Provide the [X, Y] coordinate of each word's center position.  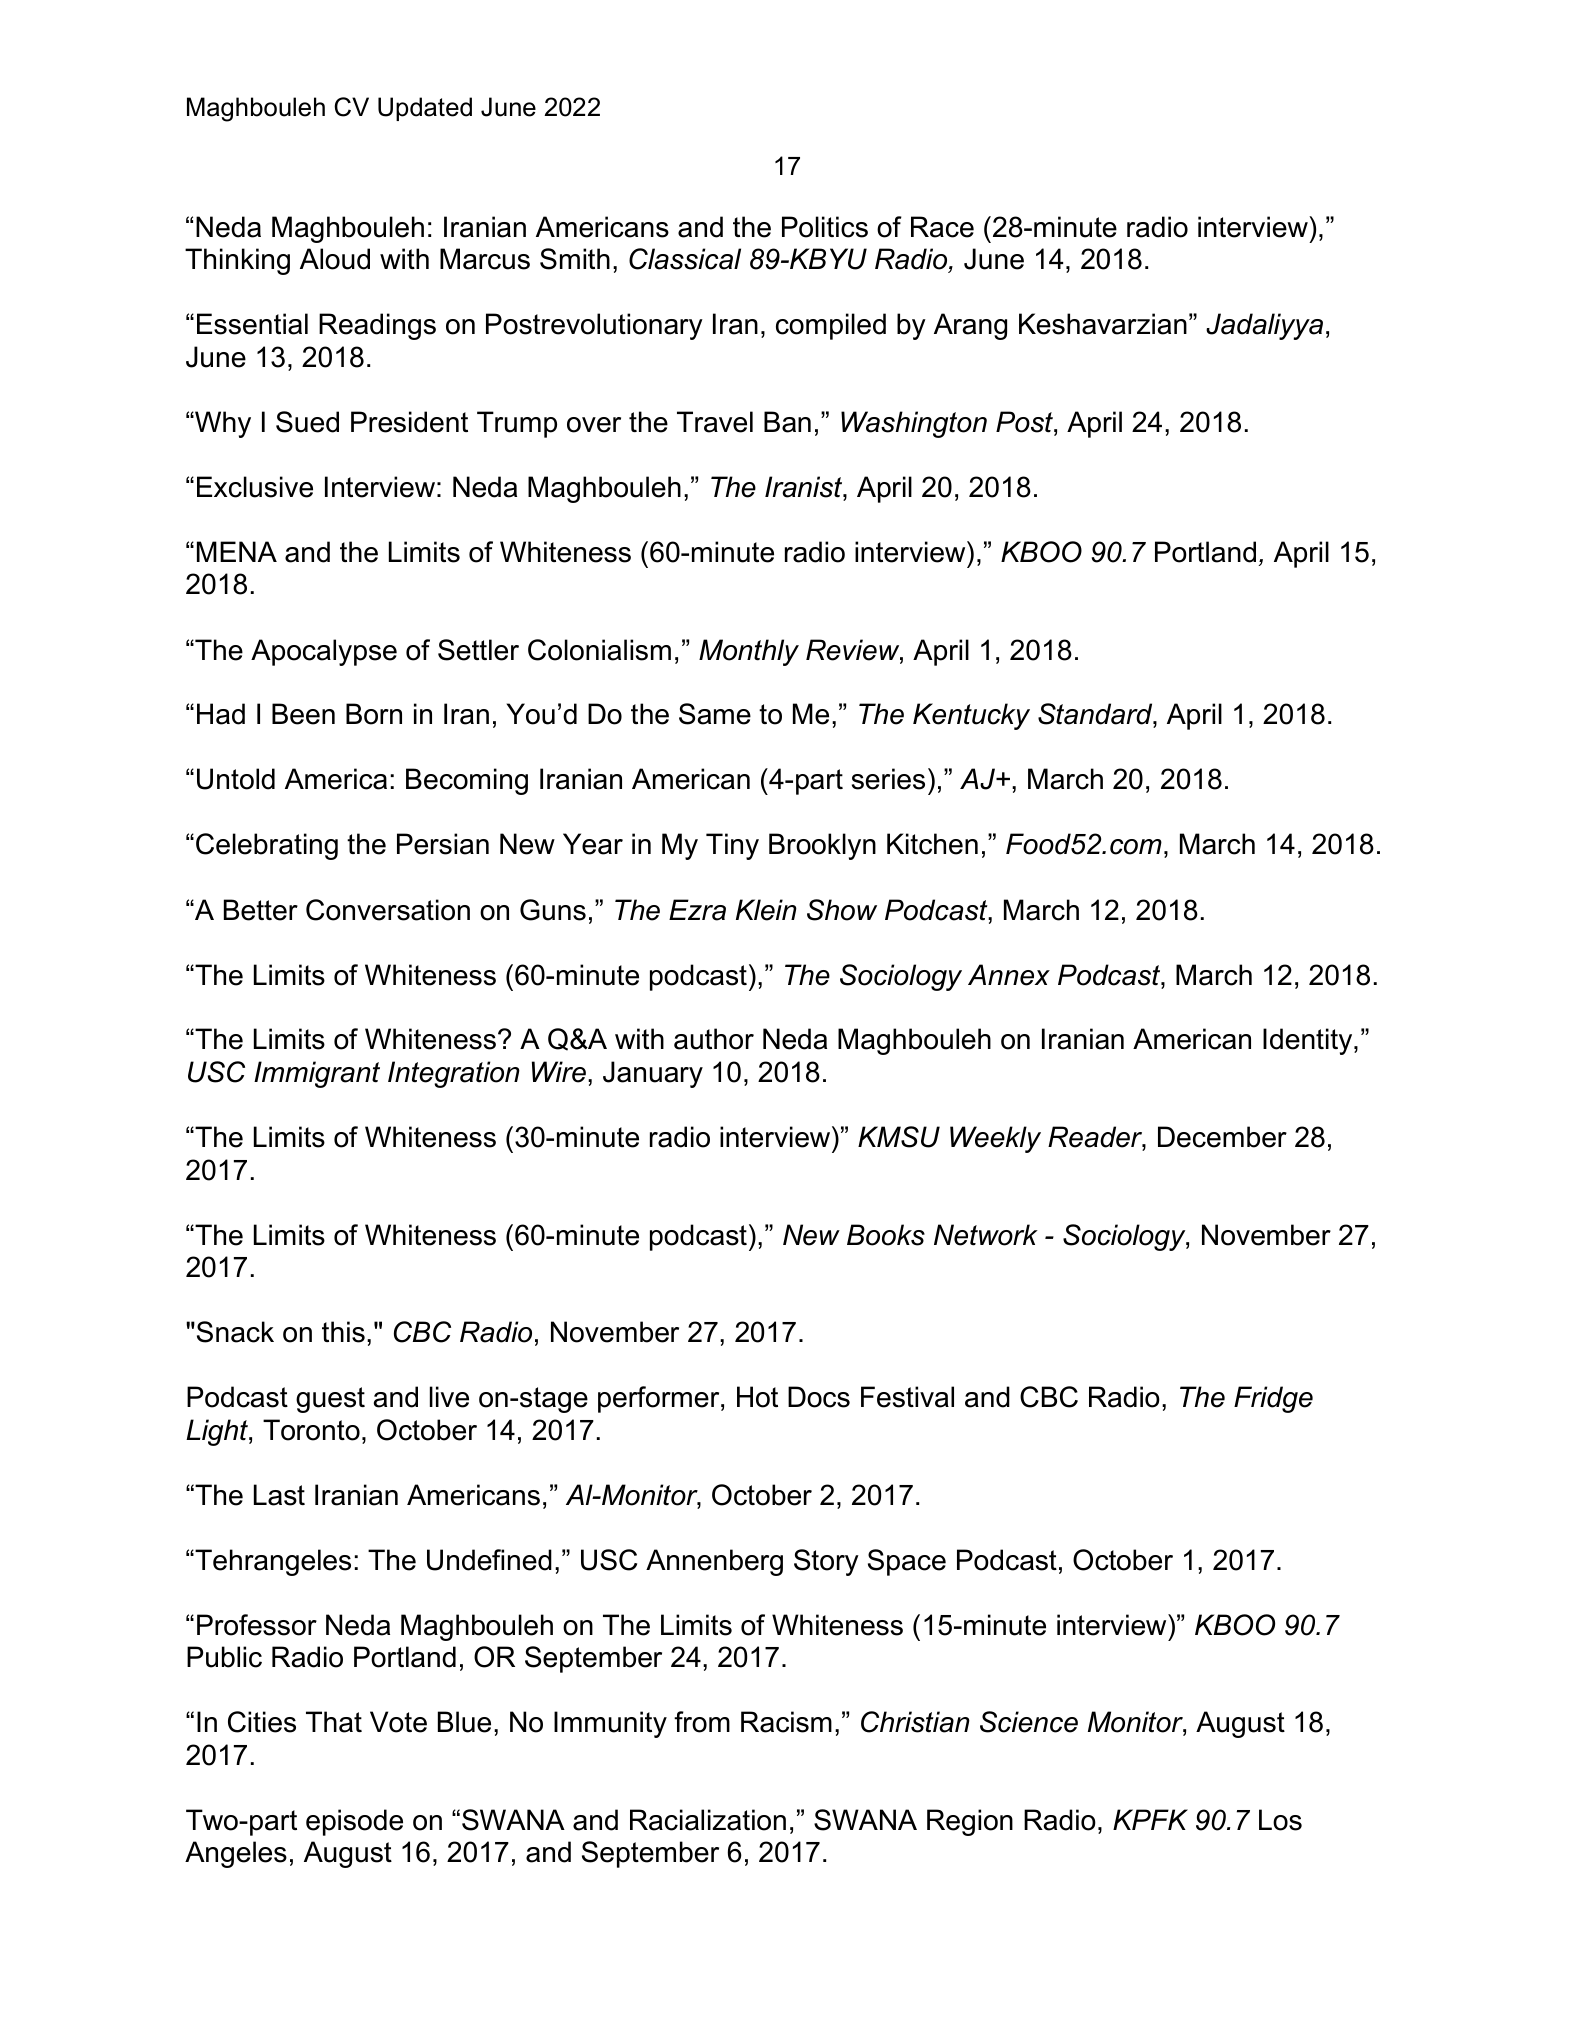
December [1222, 1137]
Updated [425, 109]
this [343, 1332]
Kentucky [971, 716]
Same [715, 714]
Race [942, 227]
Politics [825, 227]
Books [886, 1235]
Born [374, 714]
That [334, 1722]
